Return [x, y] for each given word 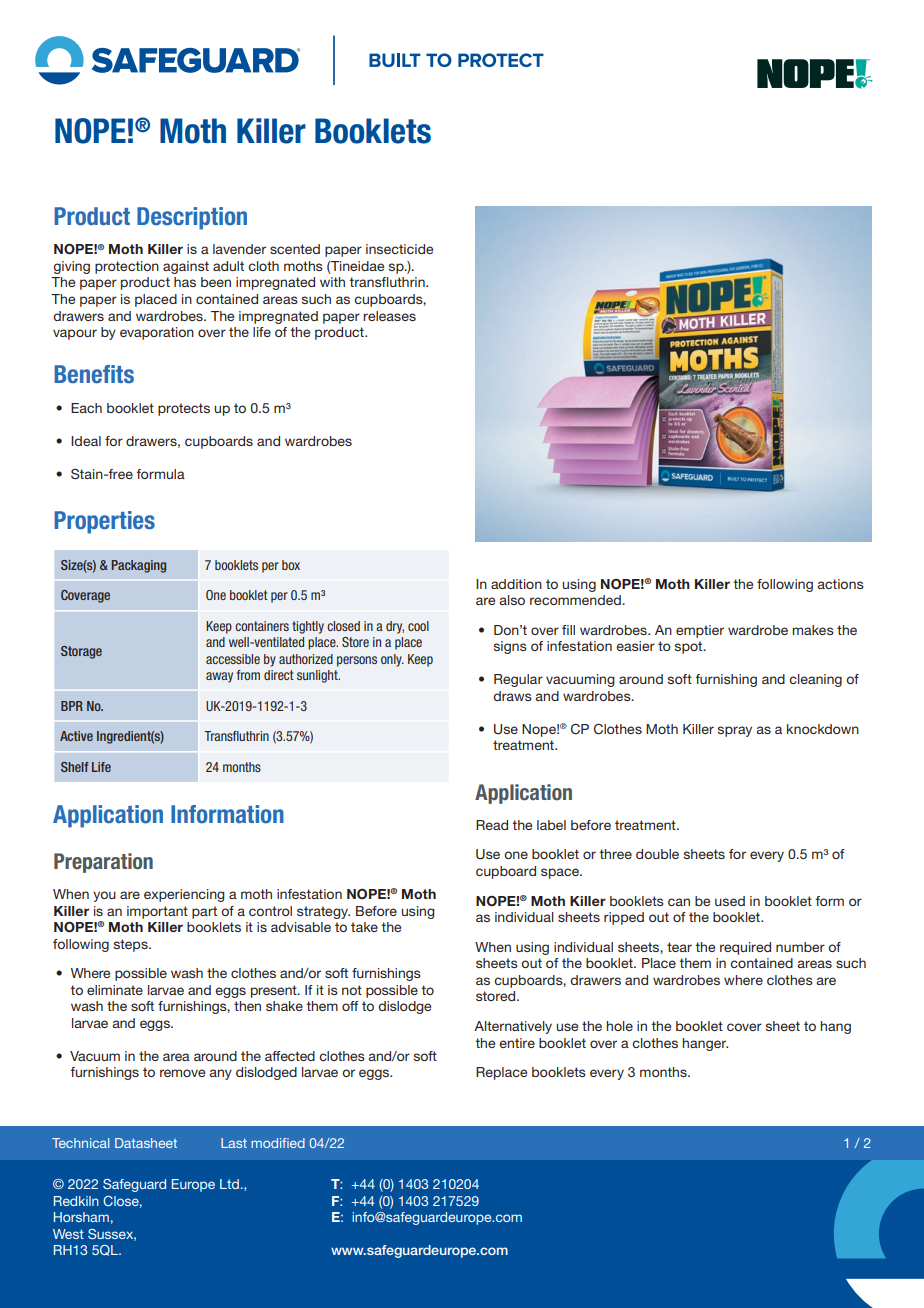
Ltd [229, 1184]
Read [492, 825]
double [657, 854]
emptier [700, 631]
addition [516, 584]
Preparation [103, 863]
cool [418, 626]
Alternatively [513, 1027]
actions [840, 584]
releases [389, 316]
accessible [233, 659]
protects [184, 409]
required [745, 948]
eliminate [115, 990]
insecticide [399, 249]
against [186, 267]
